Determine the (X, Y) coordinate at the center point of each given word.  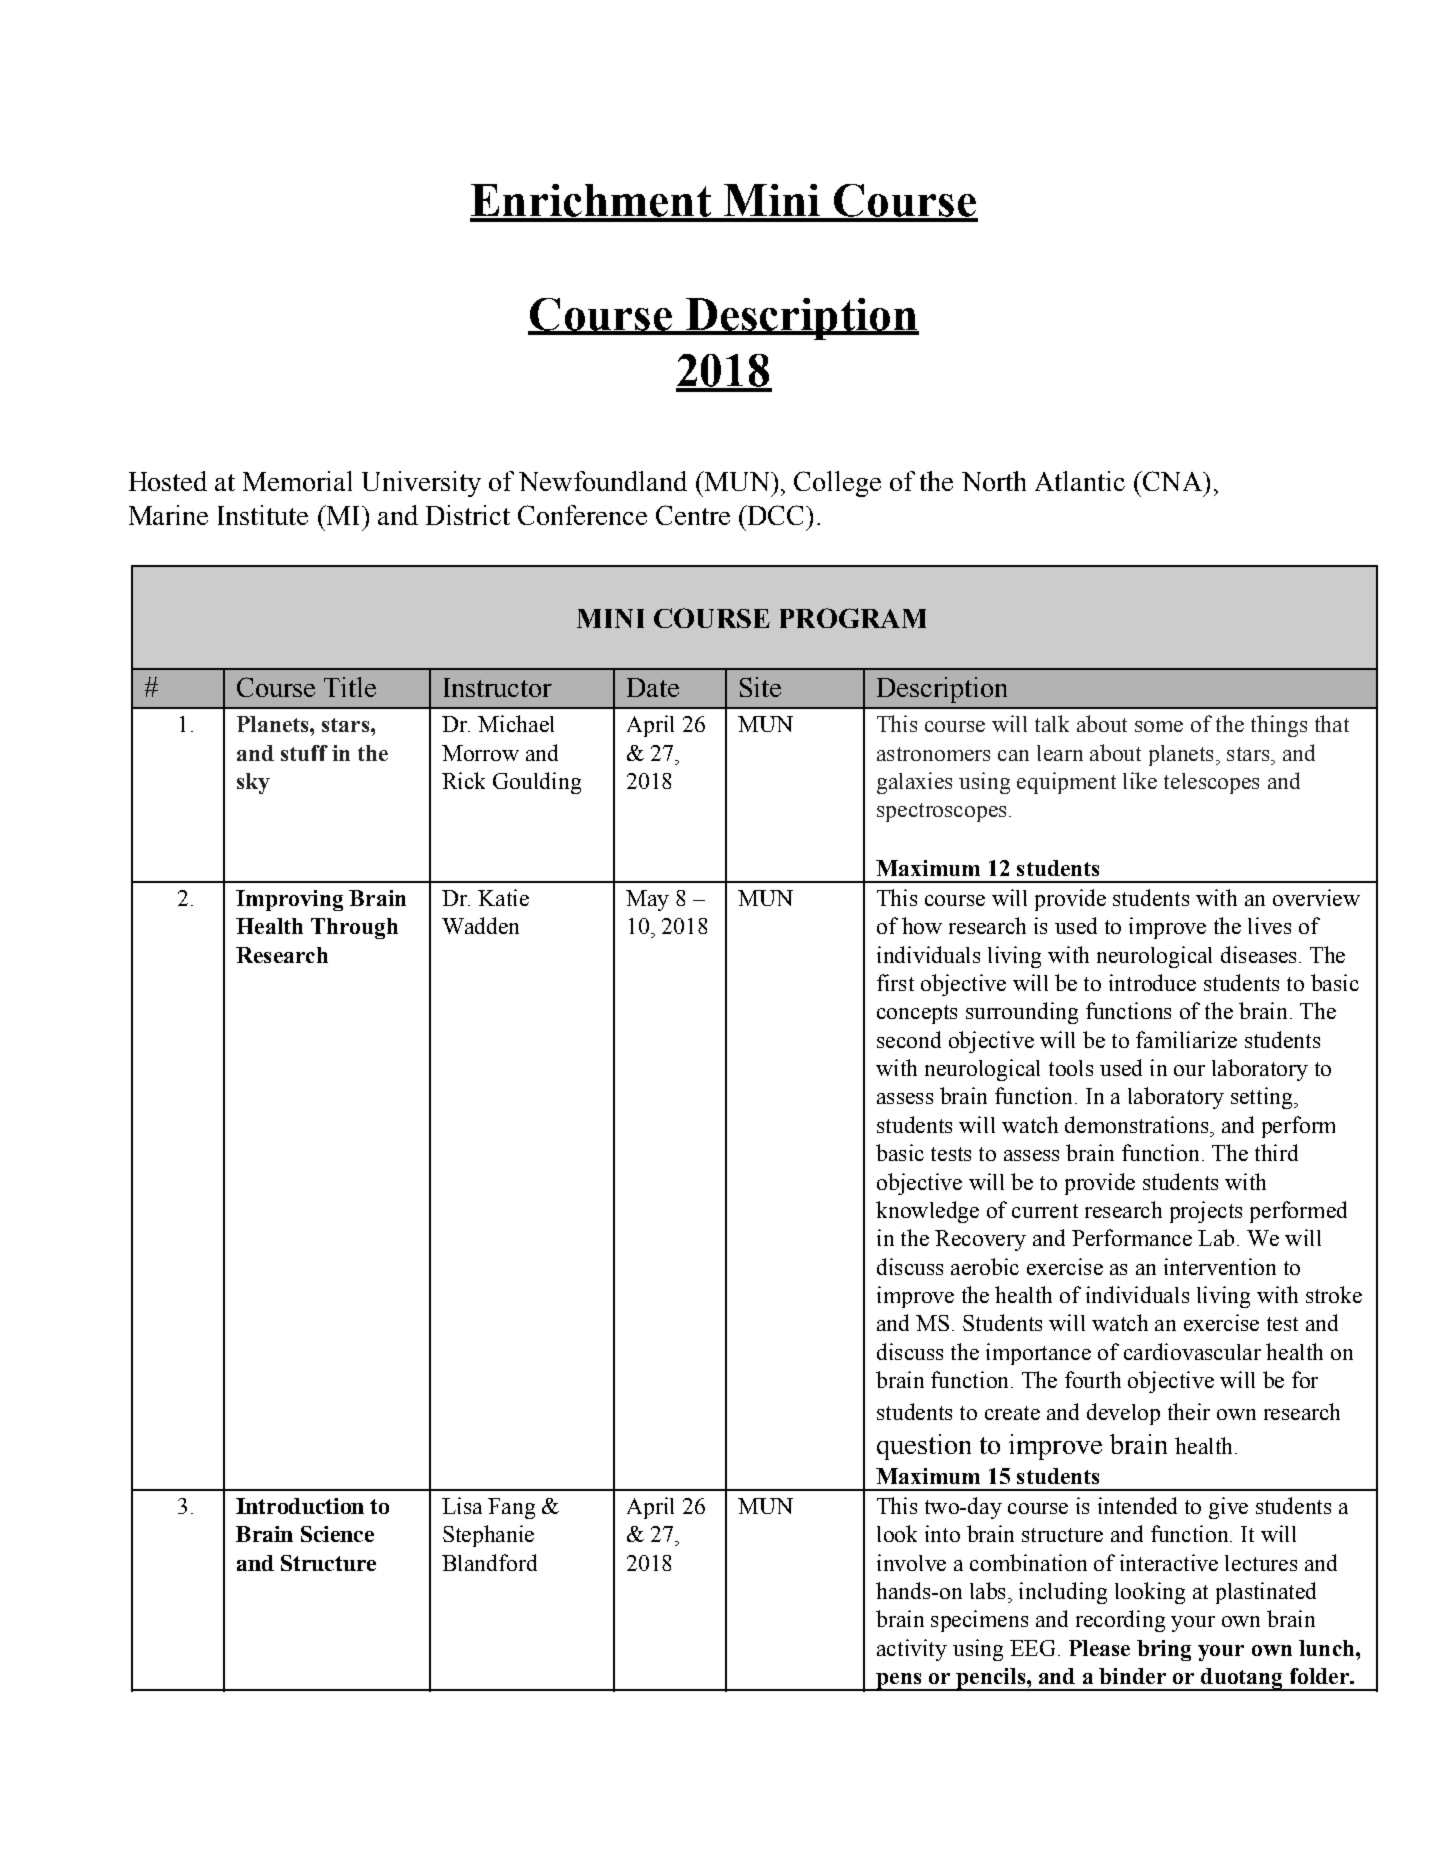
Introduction (300, 1506)
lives (1269, 925)
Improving (289, 900)
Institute (263, 515)
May (647, 900)
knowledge (927, 1212)
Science (337, 1534)
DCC (776, 515)
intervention (1220, 1266)
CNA (1173, 481)
